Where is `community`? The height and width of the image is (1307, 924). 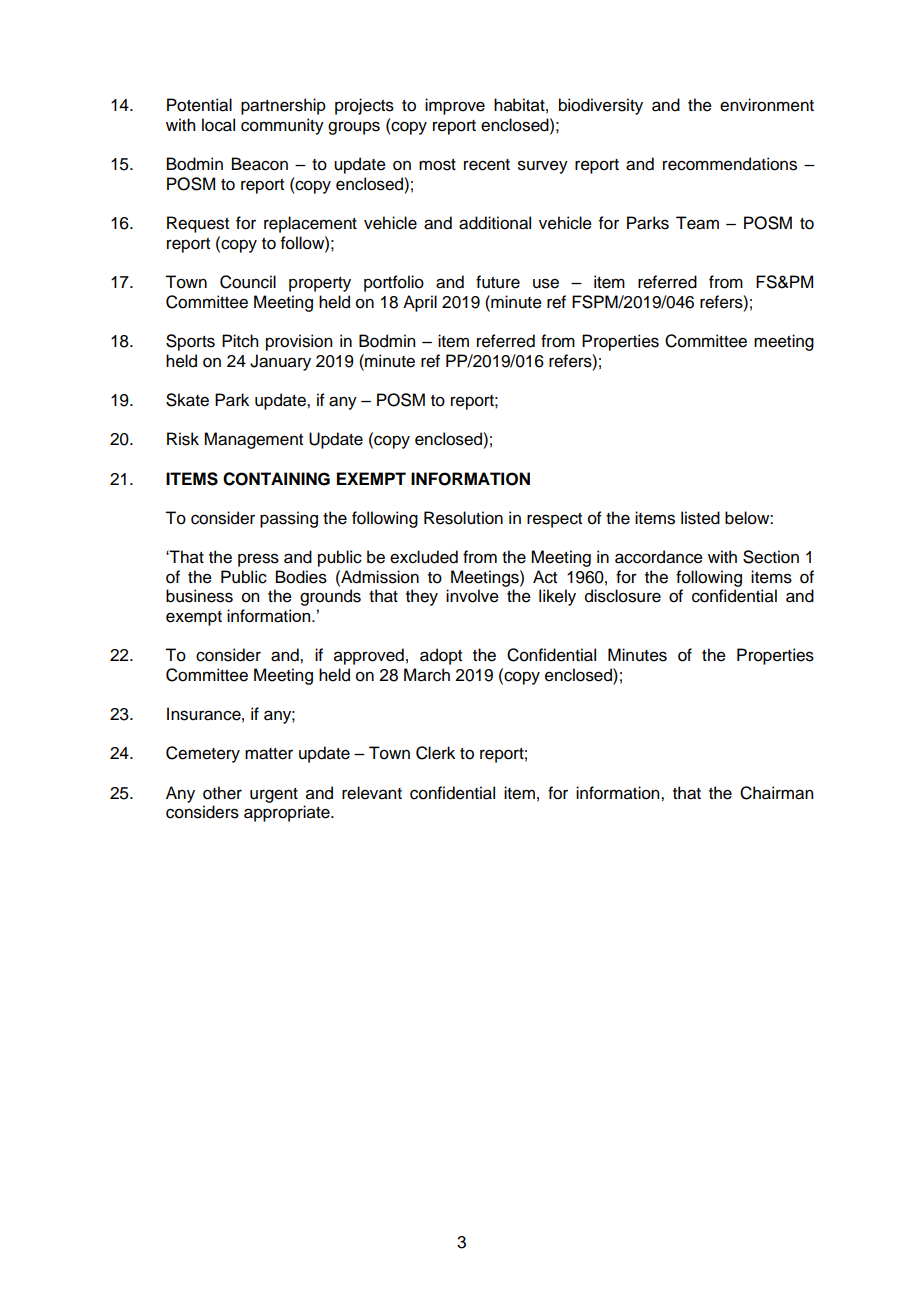 community is located at coordinates (282, 126).
